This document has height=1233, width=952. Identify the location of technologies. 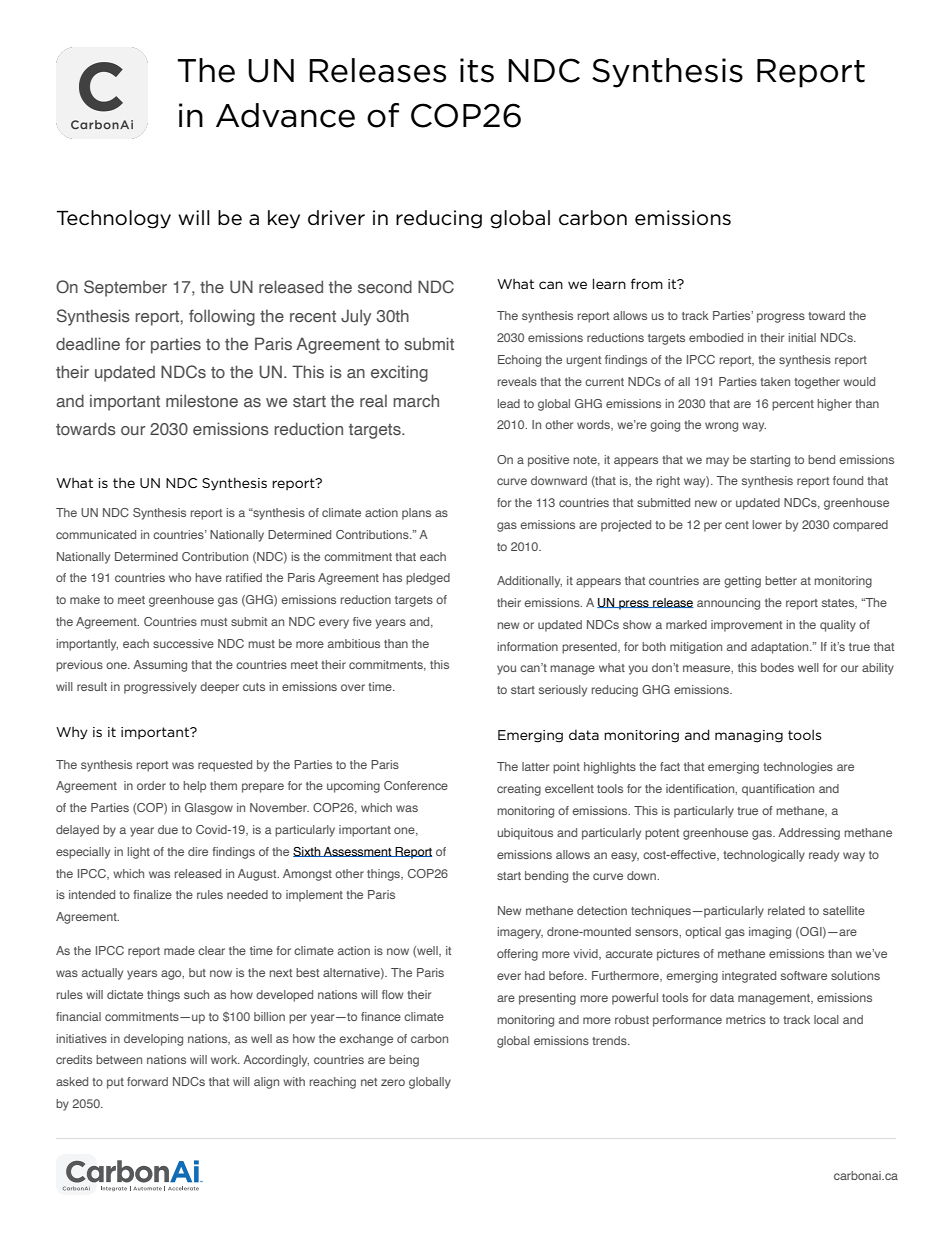
(798, 768).
